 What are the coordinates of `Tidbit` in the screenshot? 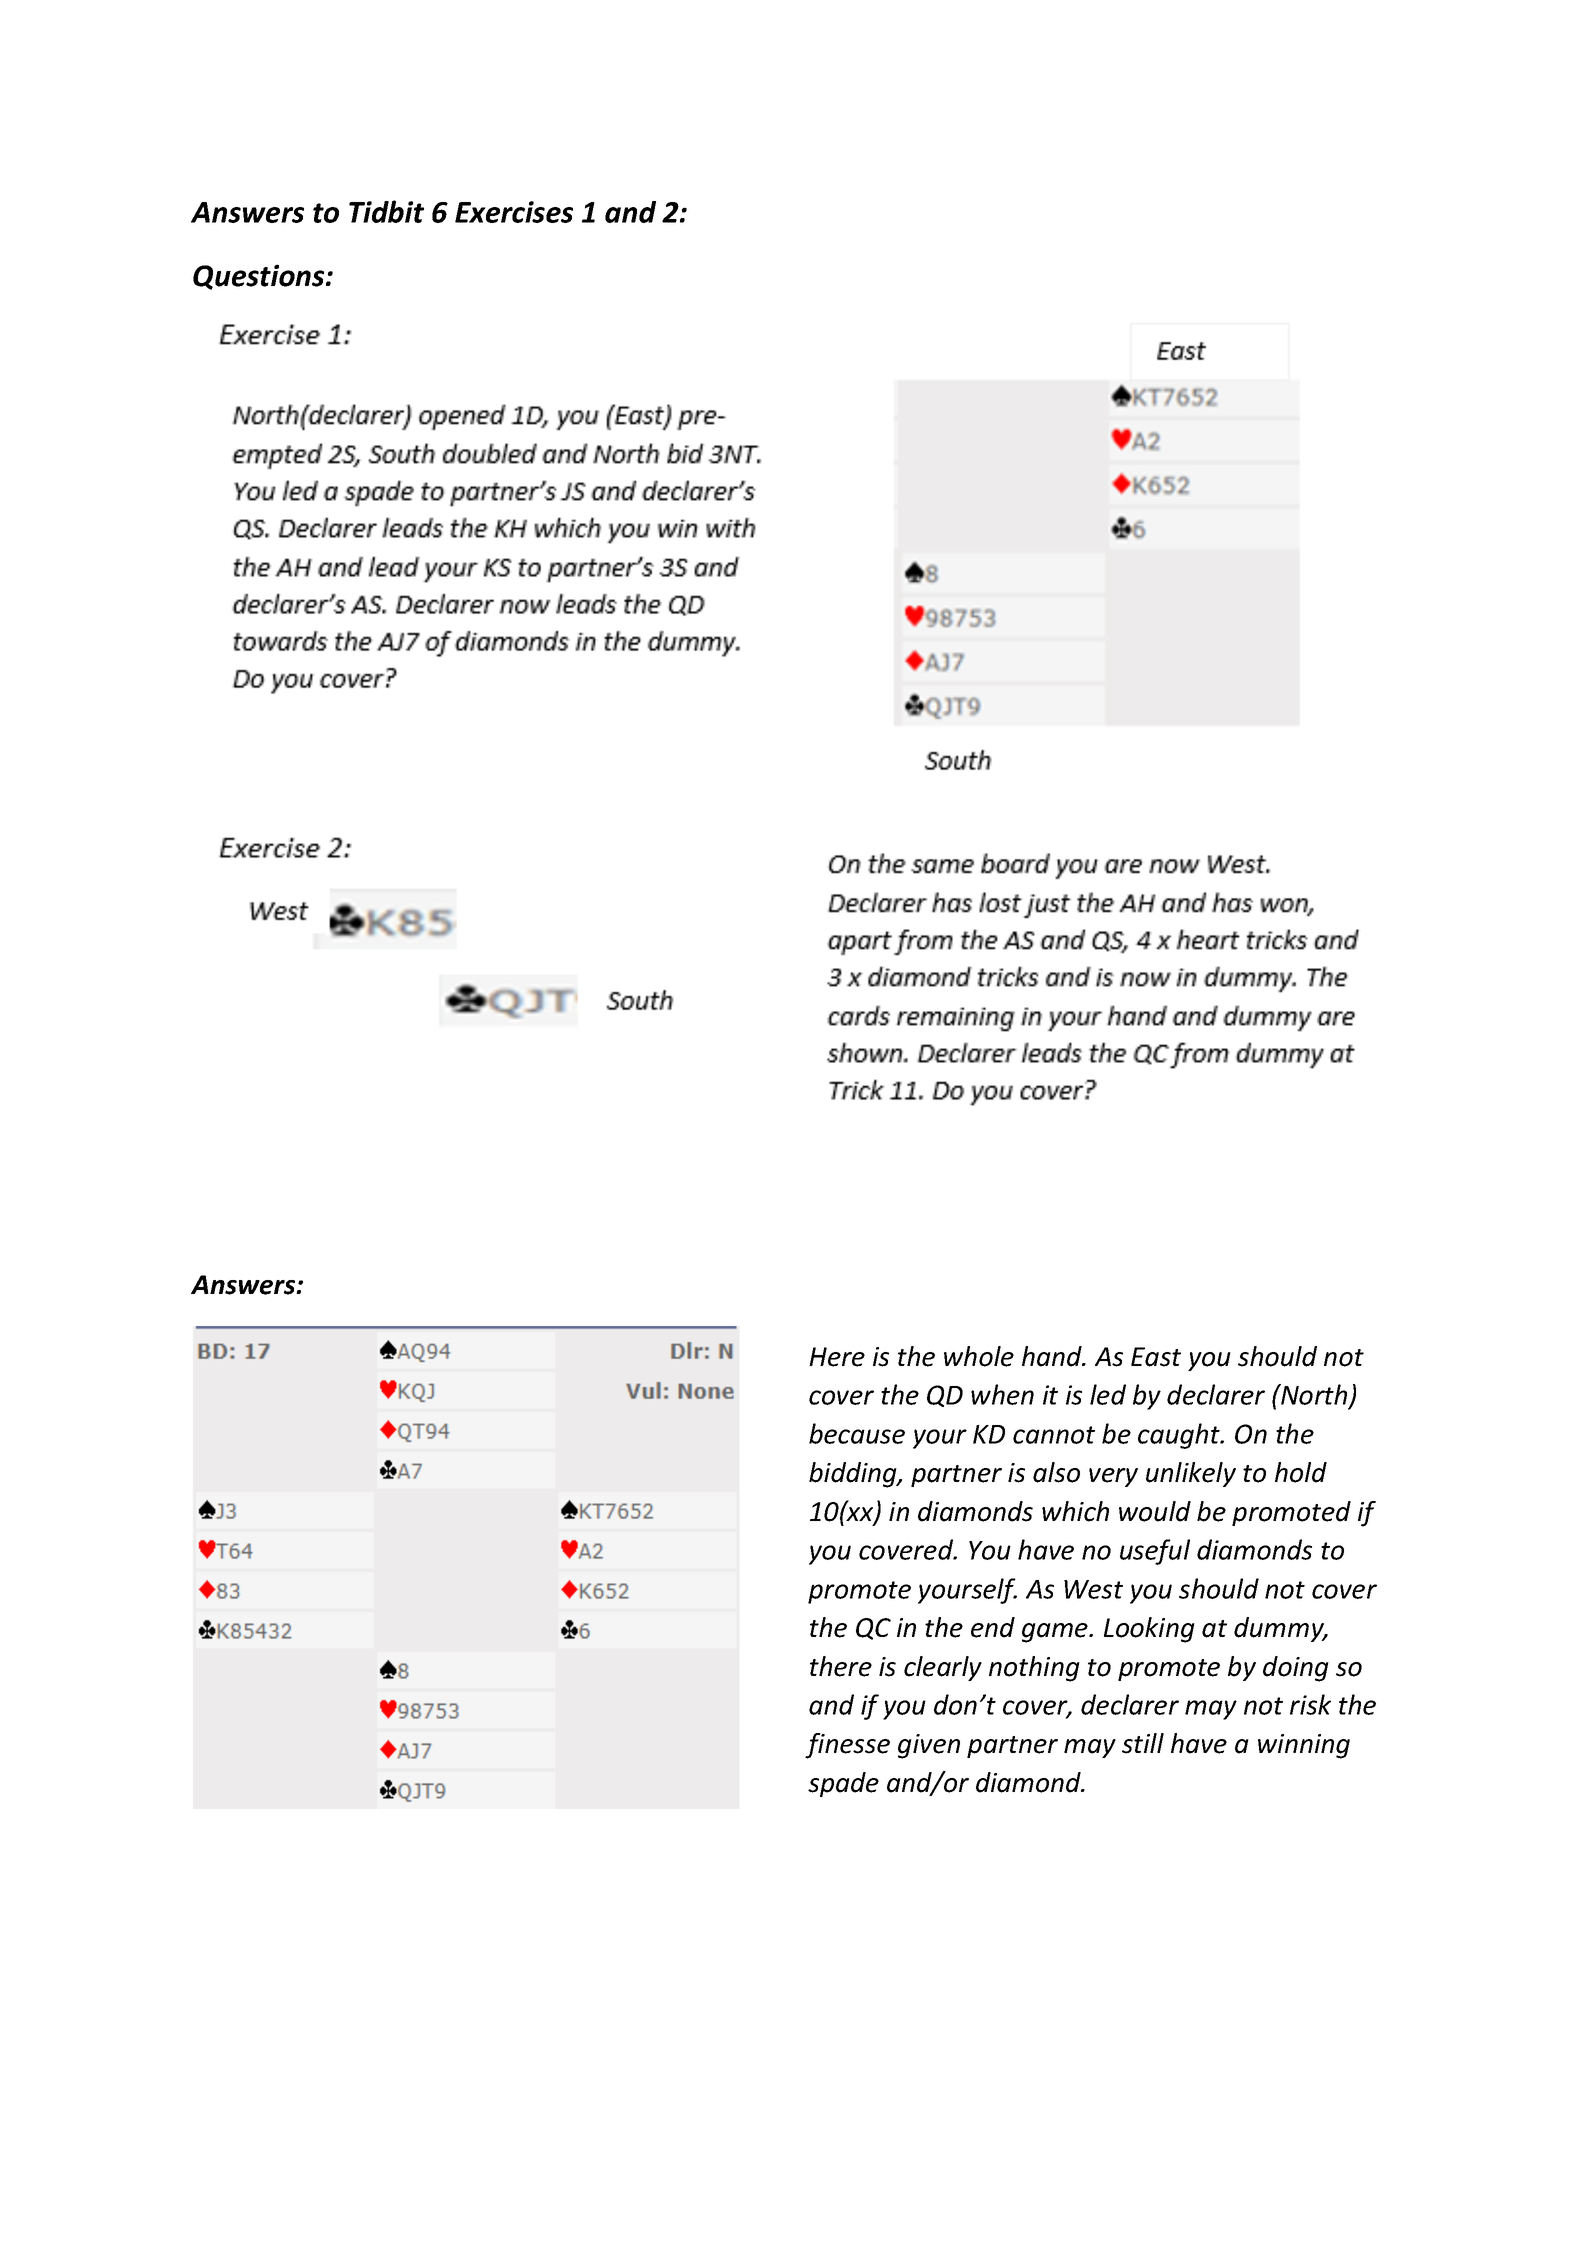 It's located at (386, 211).
